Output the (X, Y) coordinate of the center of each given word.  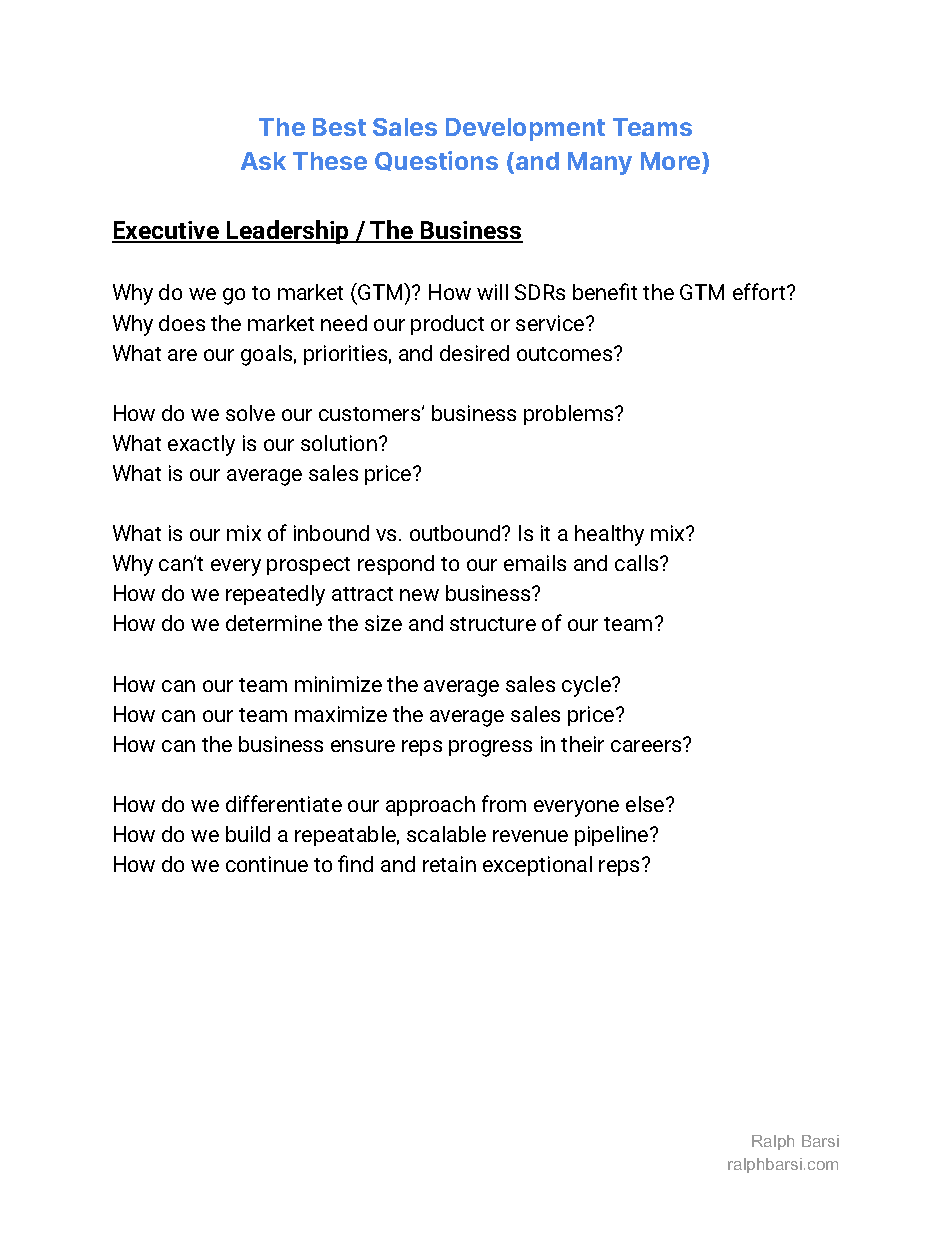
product (447, 325)
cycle (587, 686)
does (182, 323)
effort (760, 291)
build (248, 834)
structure (493, 624)
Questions (436, 161)
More (672, 163)
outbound (455, 533)
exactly (201, 445)
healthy (609, 535)
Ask (263, 161)
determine (274, 623)
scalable (446, 834)
